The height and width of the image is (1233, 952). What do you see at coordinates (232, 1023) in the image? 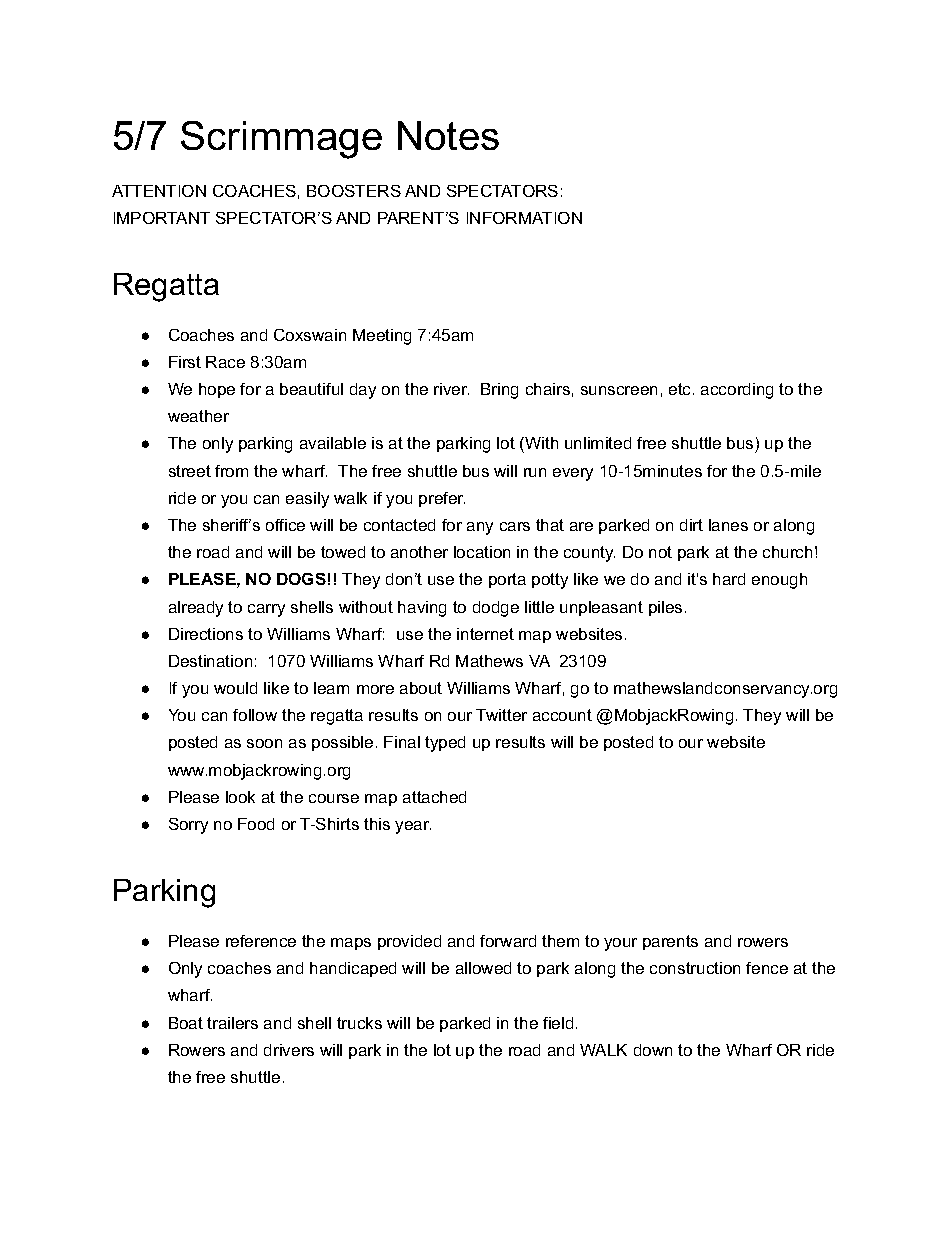
I see `trailers` at bounding box center [232, 1023].
